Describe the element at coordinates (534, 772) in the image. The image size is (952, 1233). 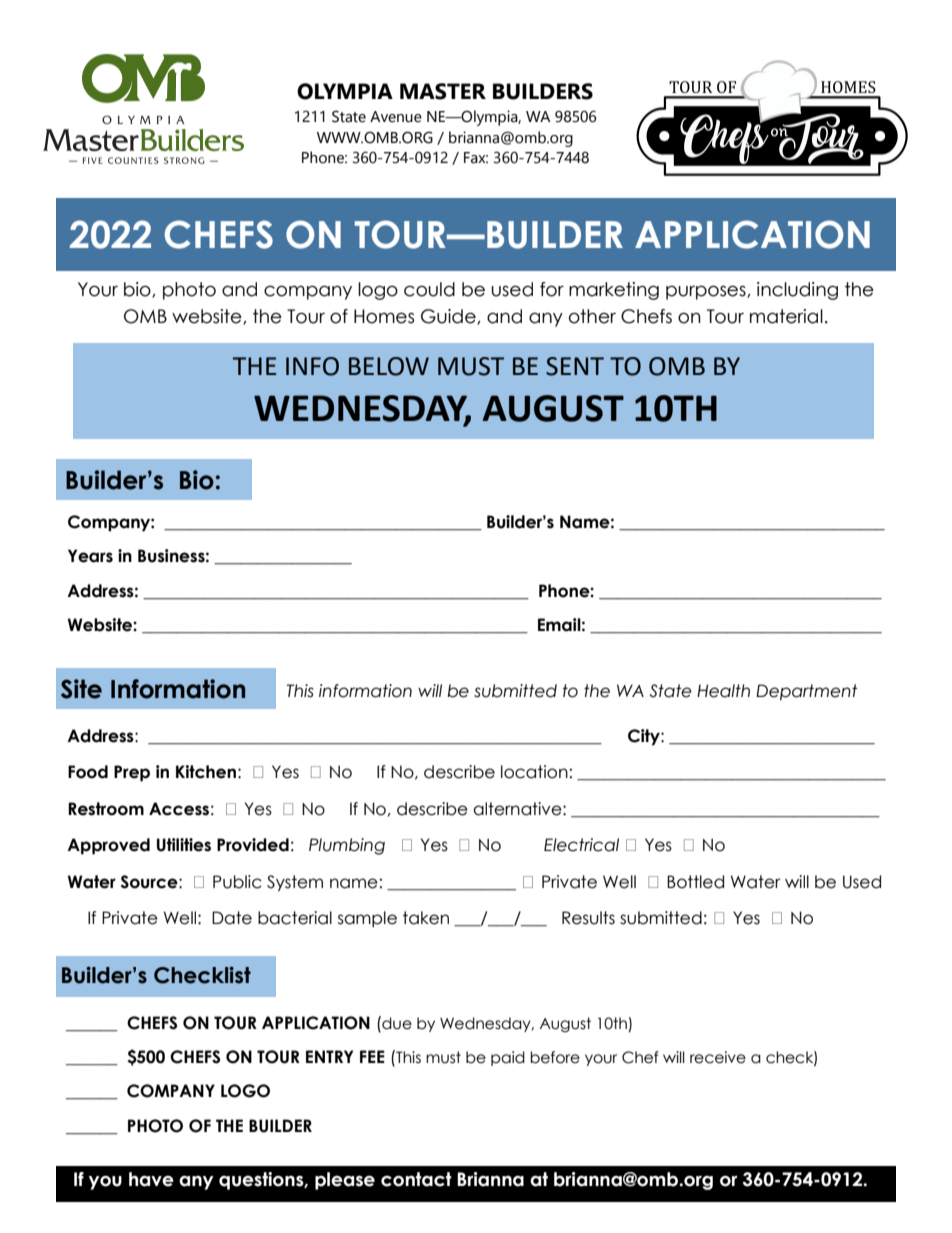
I see `location` at that location.
